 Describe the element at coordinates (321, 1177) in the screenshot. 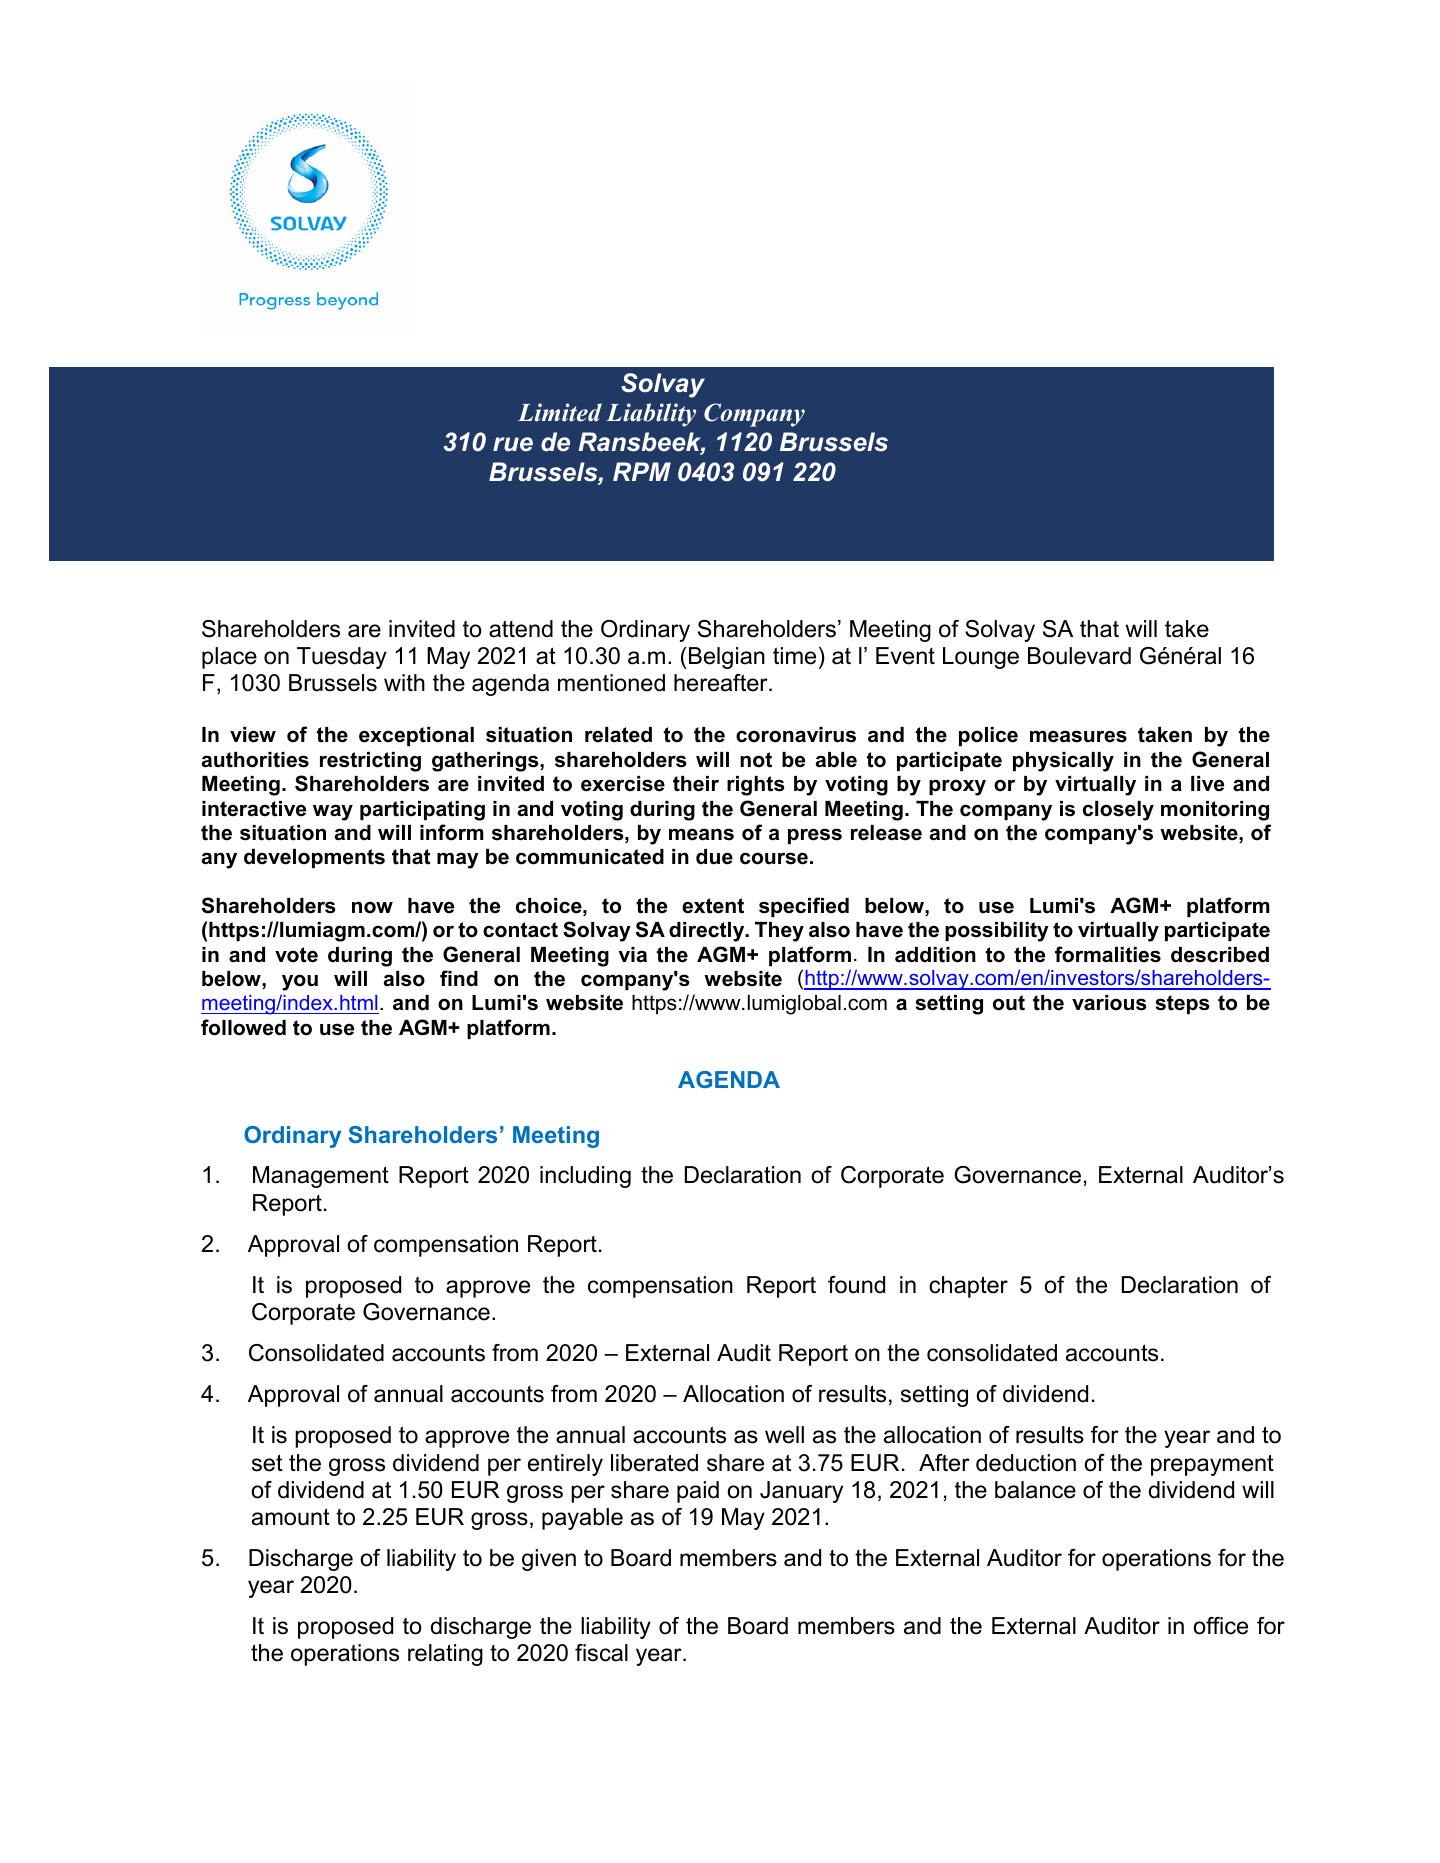

I see `Management` at that location.
